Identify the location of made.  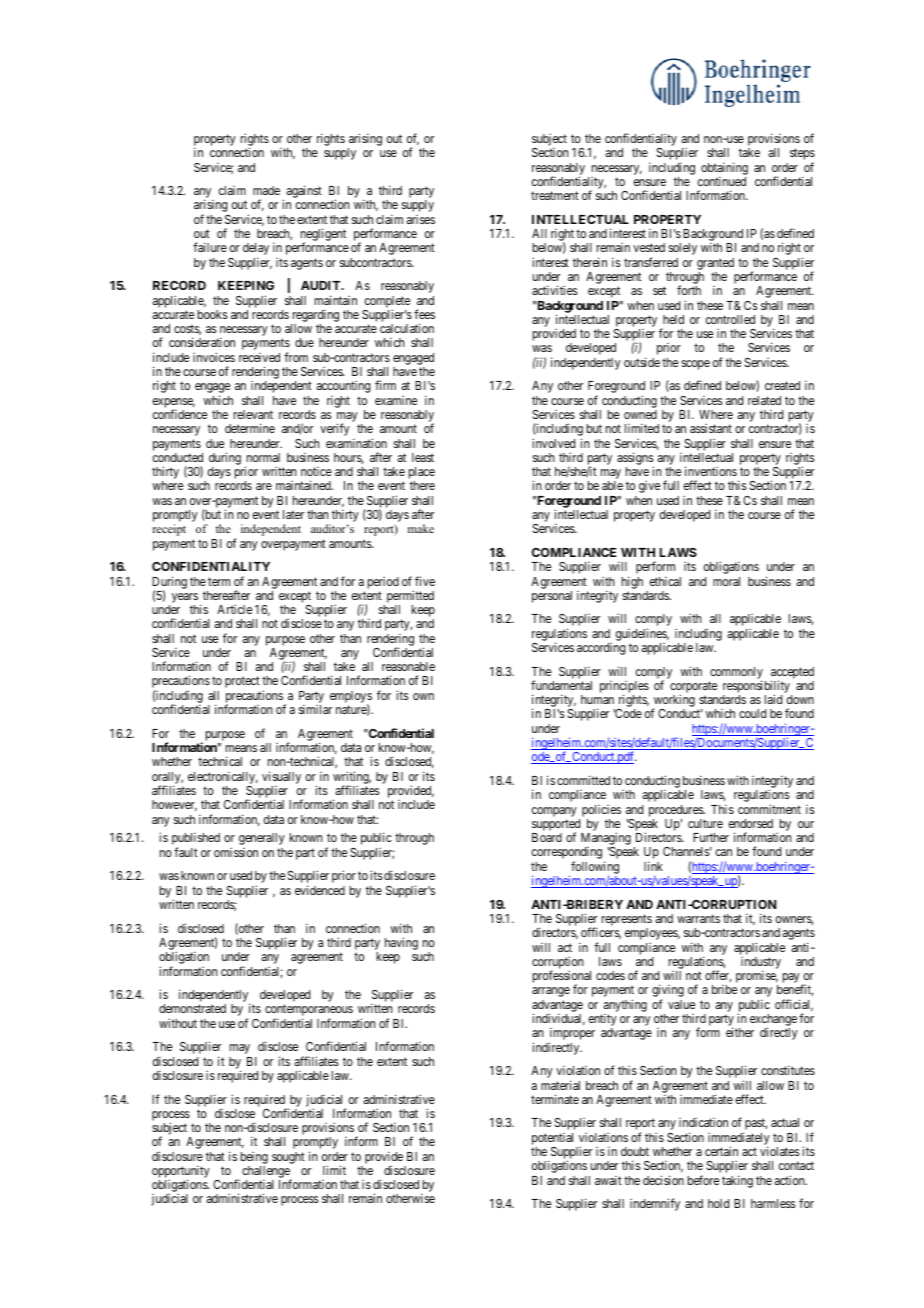
(266, 190).
